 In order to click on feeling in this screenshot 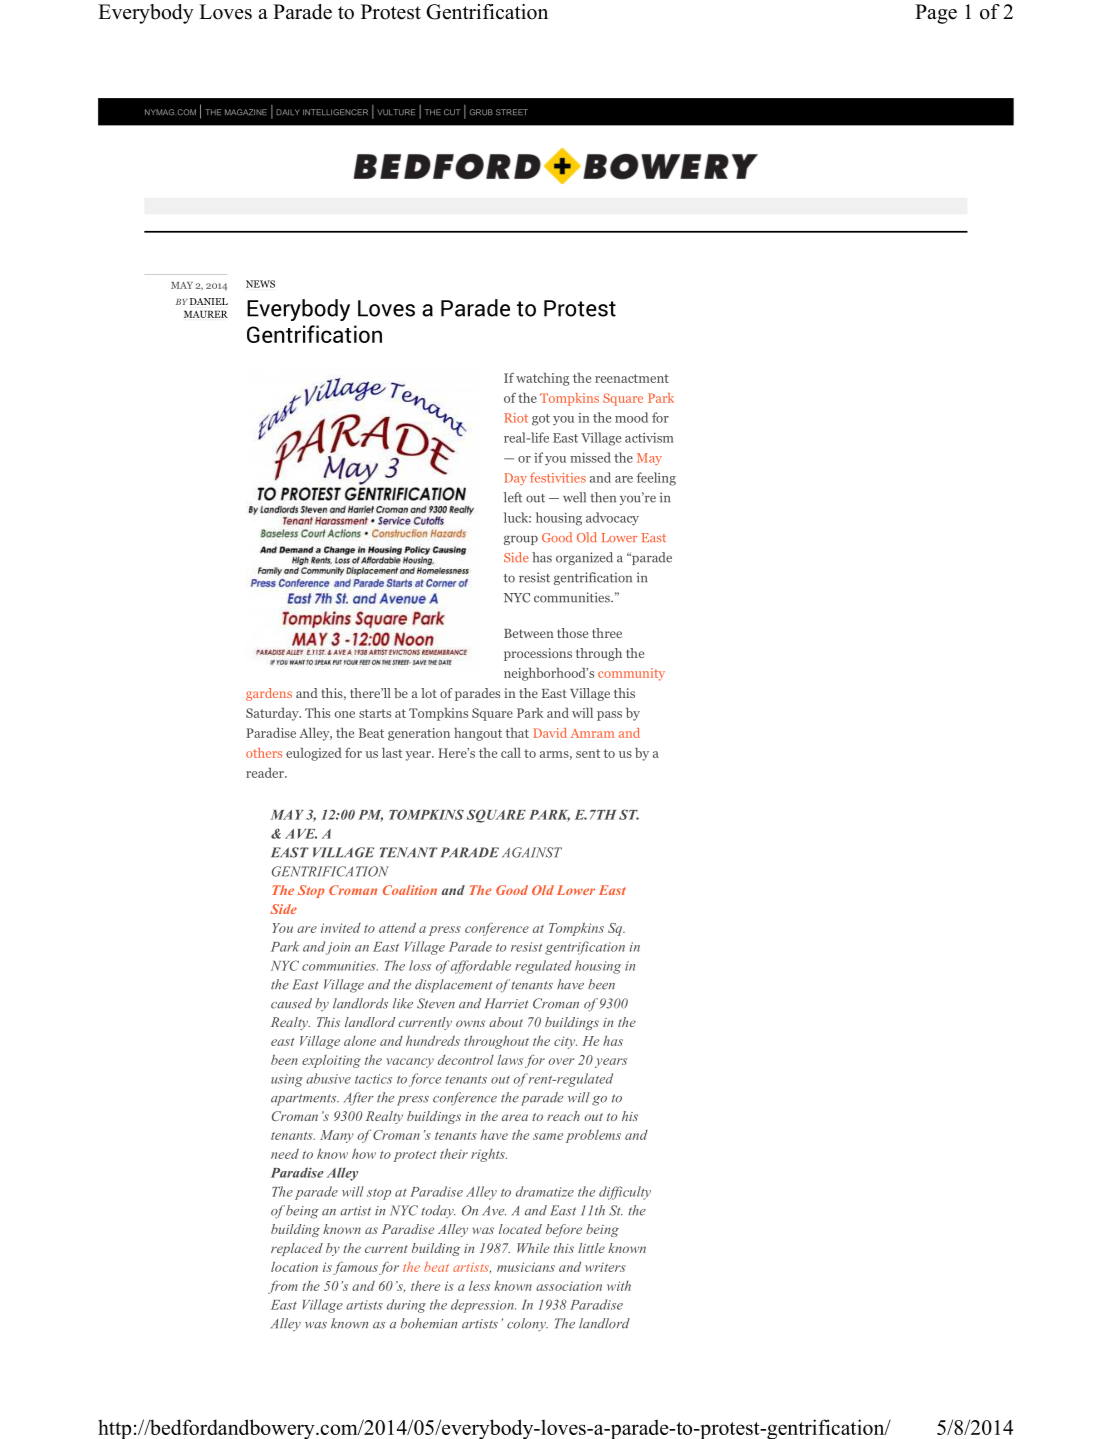, I will do `click(656, 479)`.
